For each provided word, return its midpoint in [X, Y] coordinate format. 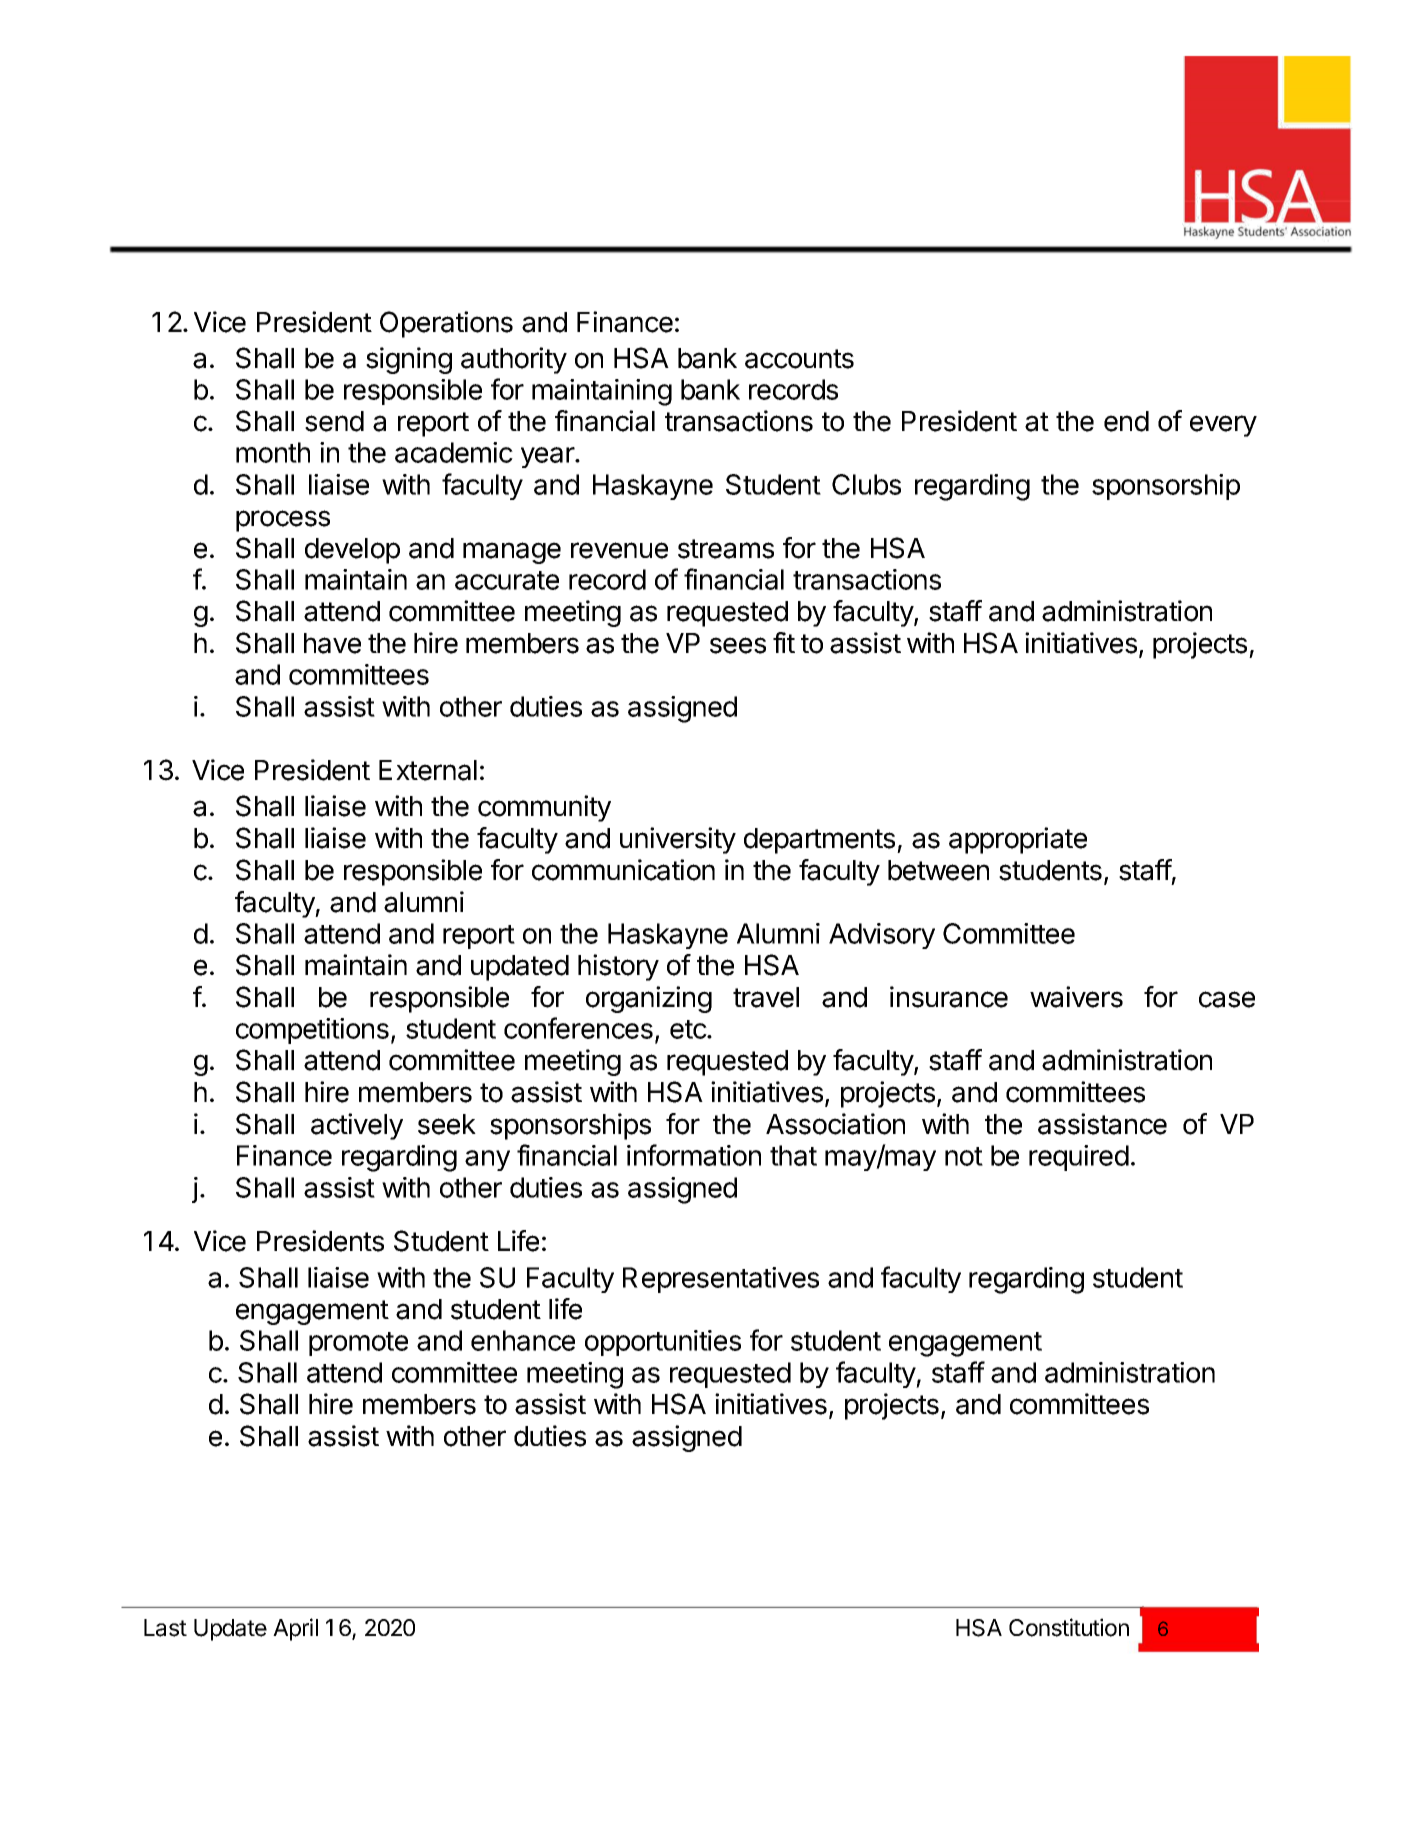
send [334, 421]
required [1079, 1158]
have [332, 643]
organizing [649, 999]
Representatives [721, 1280]
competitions [312, 1031]
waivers [1076, 997]
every [1223, 426]
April [295, 1629]
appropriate [1018, 840]
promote [358, 1344]
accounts [799, 359]
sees [738, 645]
